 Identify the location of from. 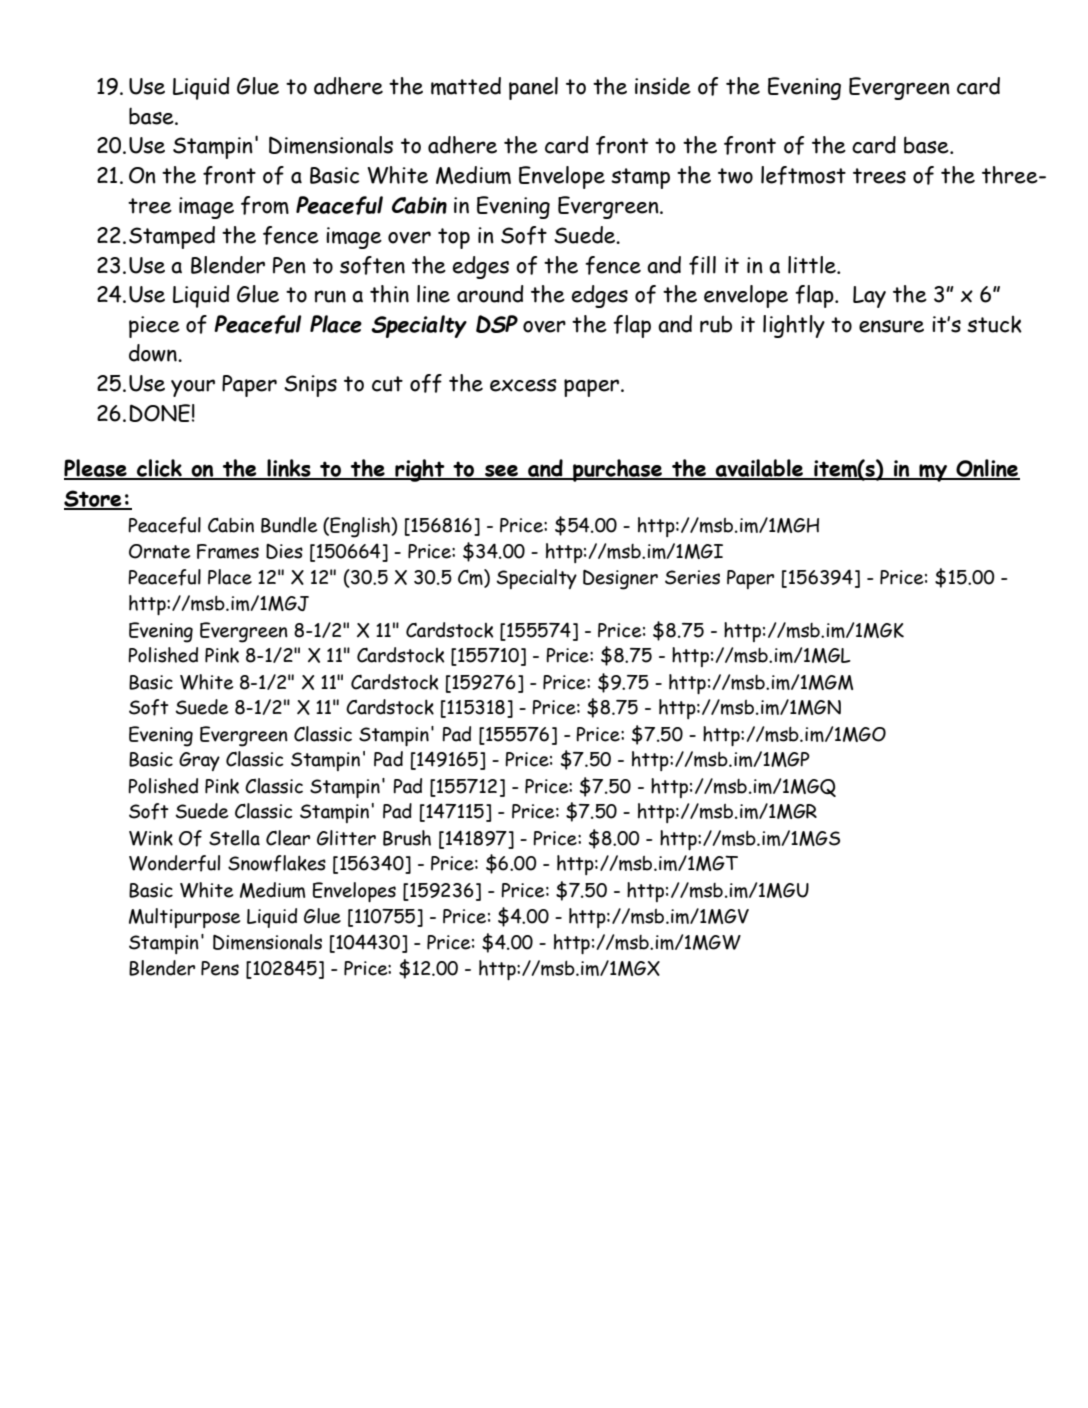
(265, 205).
